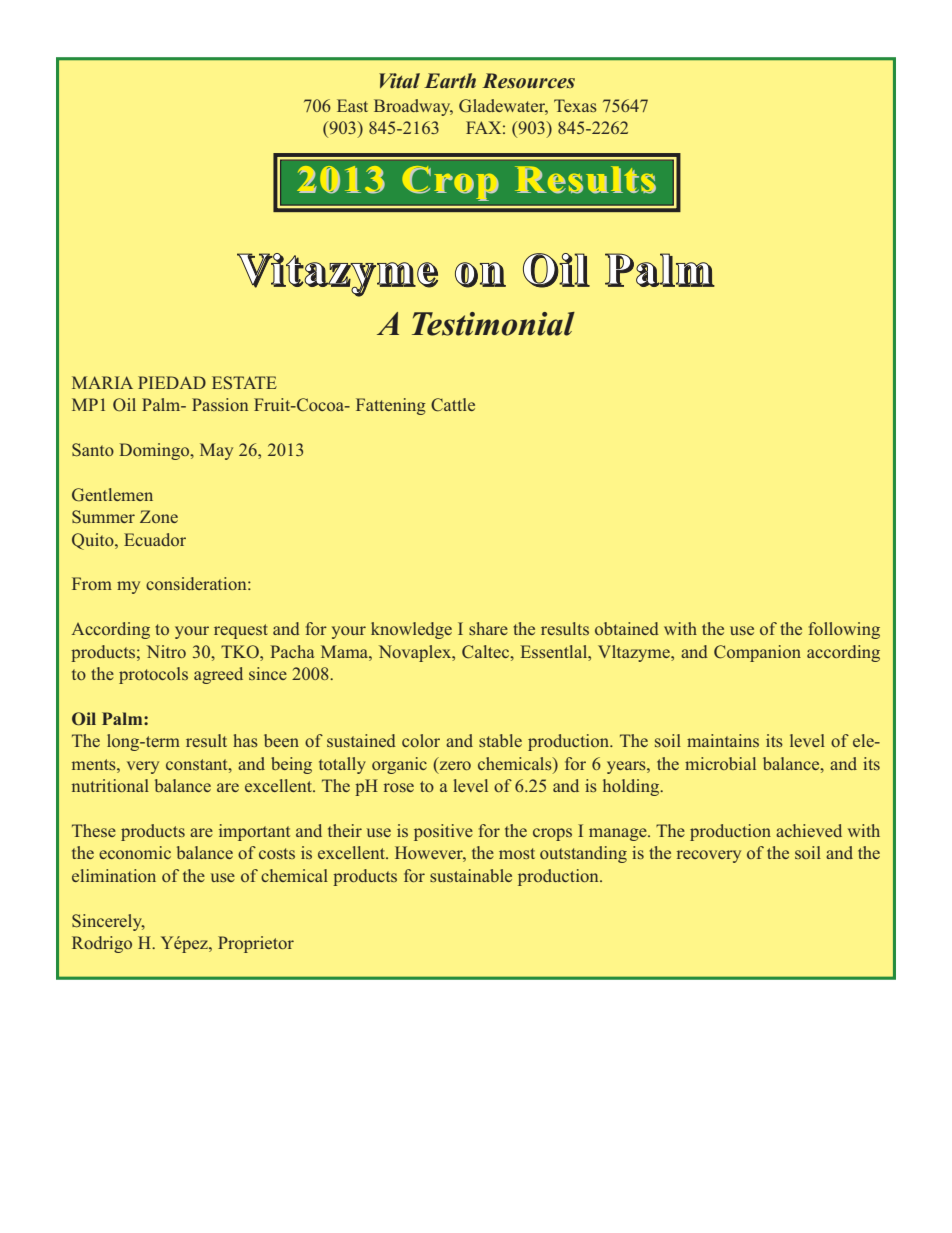 The height and width of the image is (1233, 952). What do you see at coordinates (450, 80) in the image?
I see `Earth` at bounding box center [450, 80].
